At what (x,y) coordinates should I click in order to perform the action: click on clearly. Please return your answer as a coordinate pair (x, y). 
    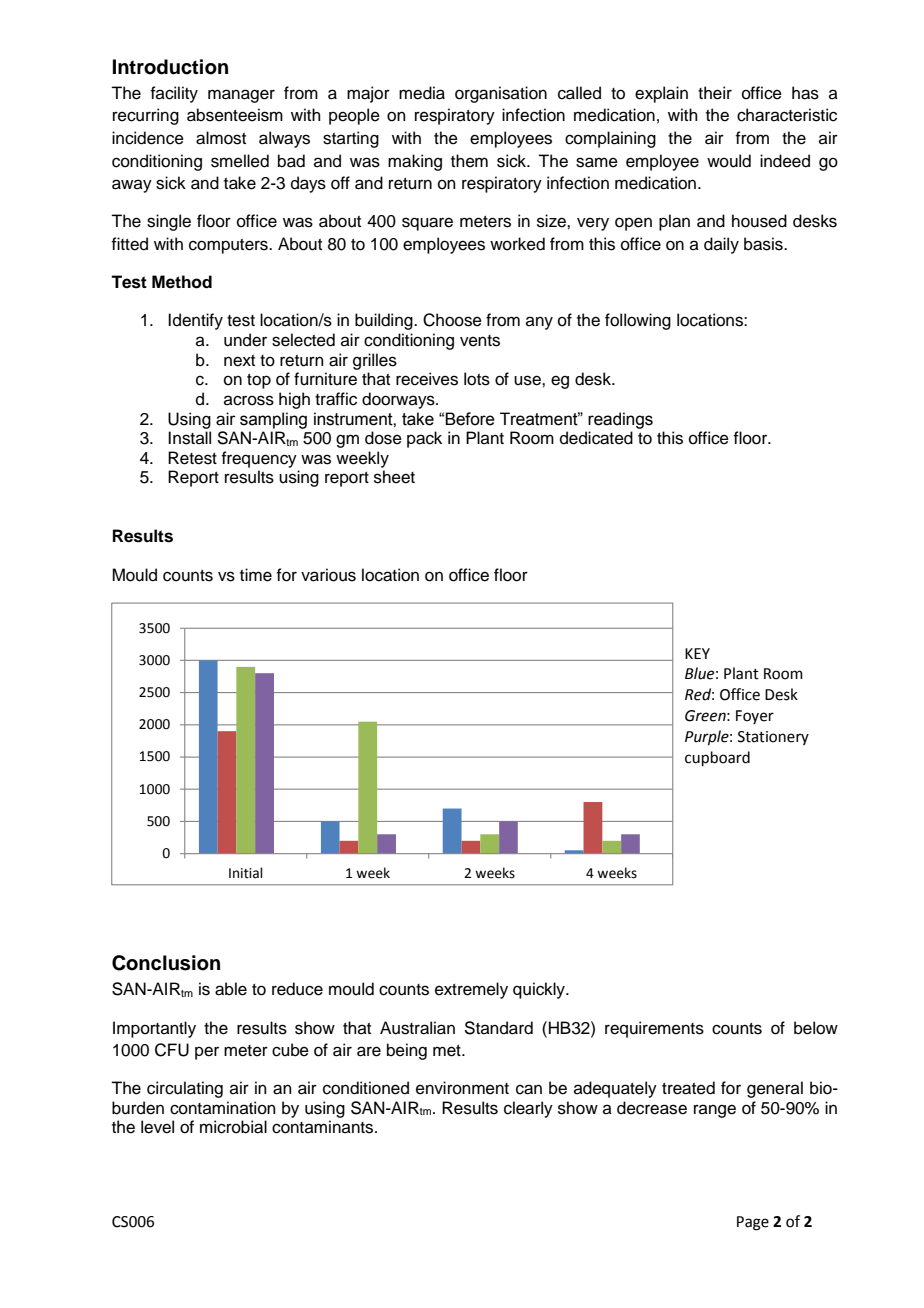
    Looking at the image, I should click on (528, 1109).
